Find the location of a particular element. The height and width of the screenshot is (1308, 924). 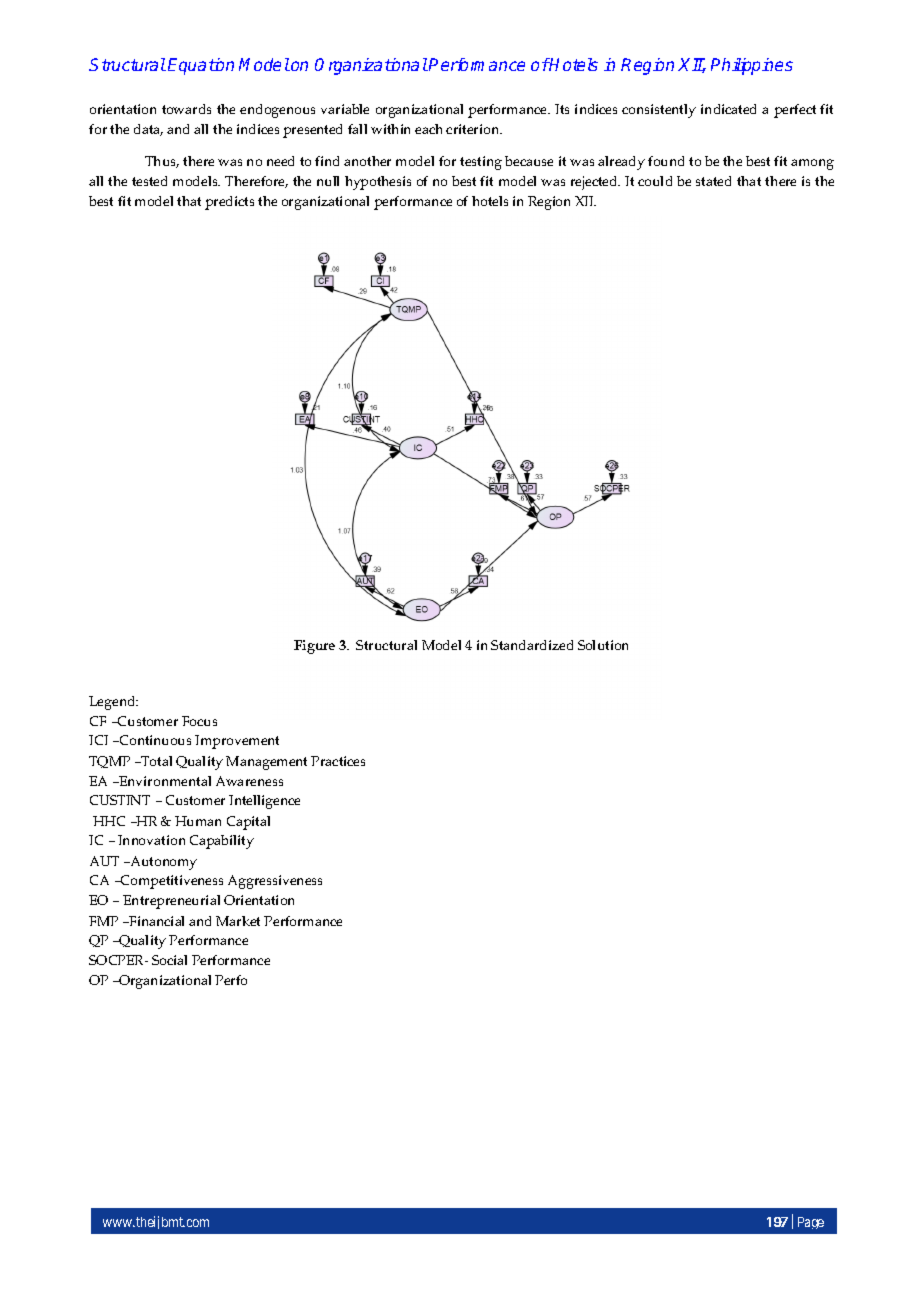

Standardized is located at coordinates (532, 645).
